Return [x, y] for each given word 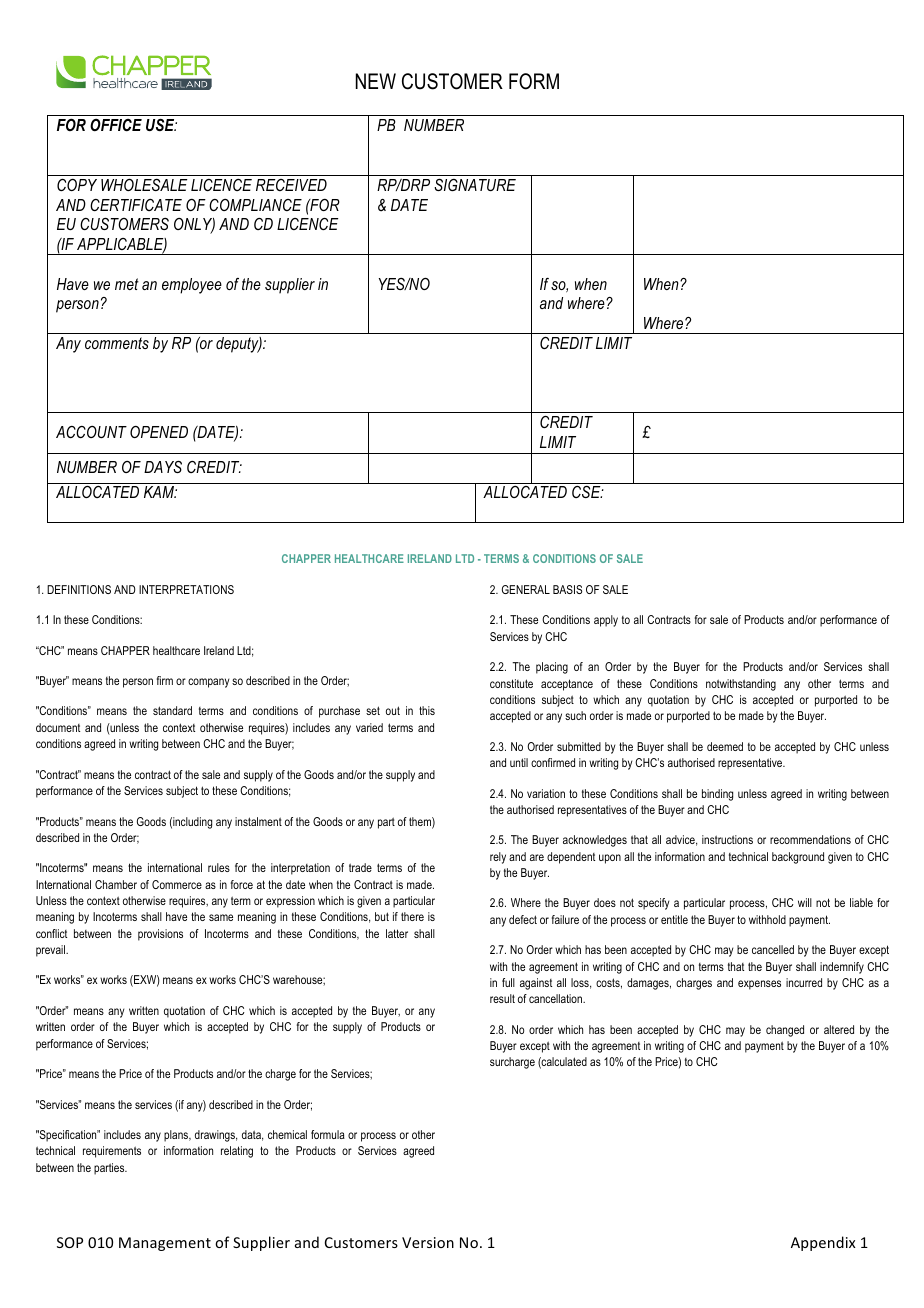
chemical [287, 1134]
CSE [587, 492]
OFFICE [116, 125]
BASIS [567, 589]
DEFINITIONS [79, 589]
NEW [376, 81]
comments [117, 343]
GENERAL [526, 589]
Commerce [177, 884]
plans [177, 1136]
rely [498, 858]
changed [785, 1031]
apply [606, 621]
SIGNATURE [475, 185]
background [798, 858]
